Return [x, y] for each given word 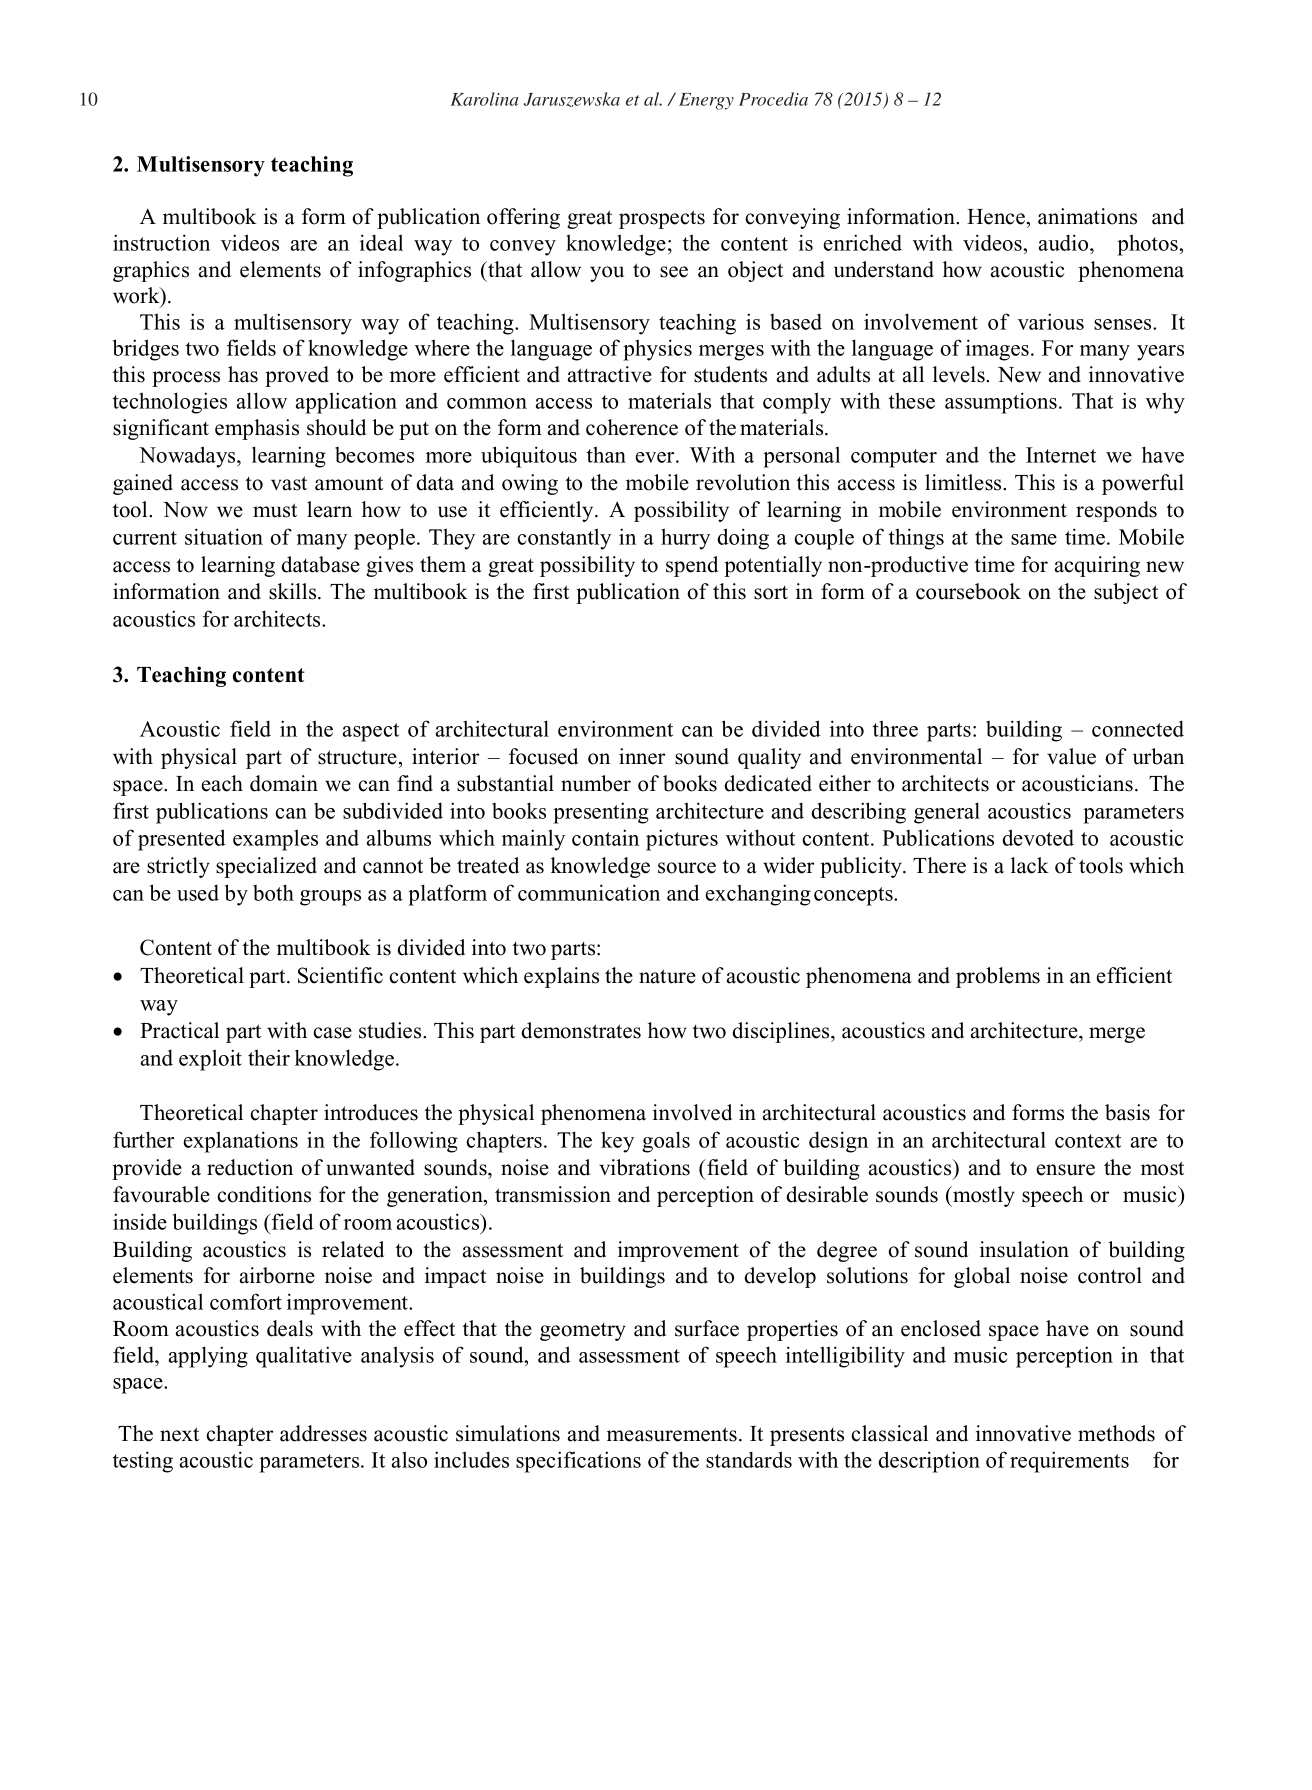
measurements [672, 1434]
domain [284, 783]
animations [1087, 216]
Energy [706, 101]
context [1088, 1141]
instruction [161, 242]
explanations [240, 1142]
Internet [1061, 455]
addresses [323, 1433]
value [1071, 756]
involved [692, 1112]
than [606, 454]
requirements [1069, 1462]
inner [642, 756]
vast [289, 483]
